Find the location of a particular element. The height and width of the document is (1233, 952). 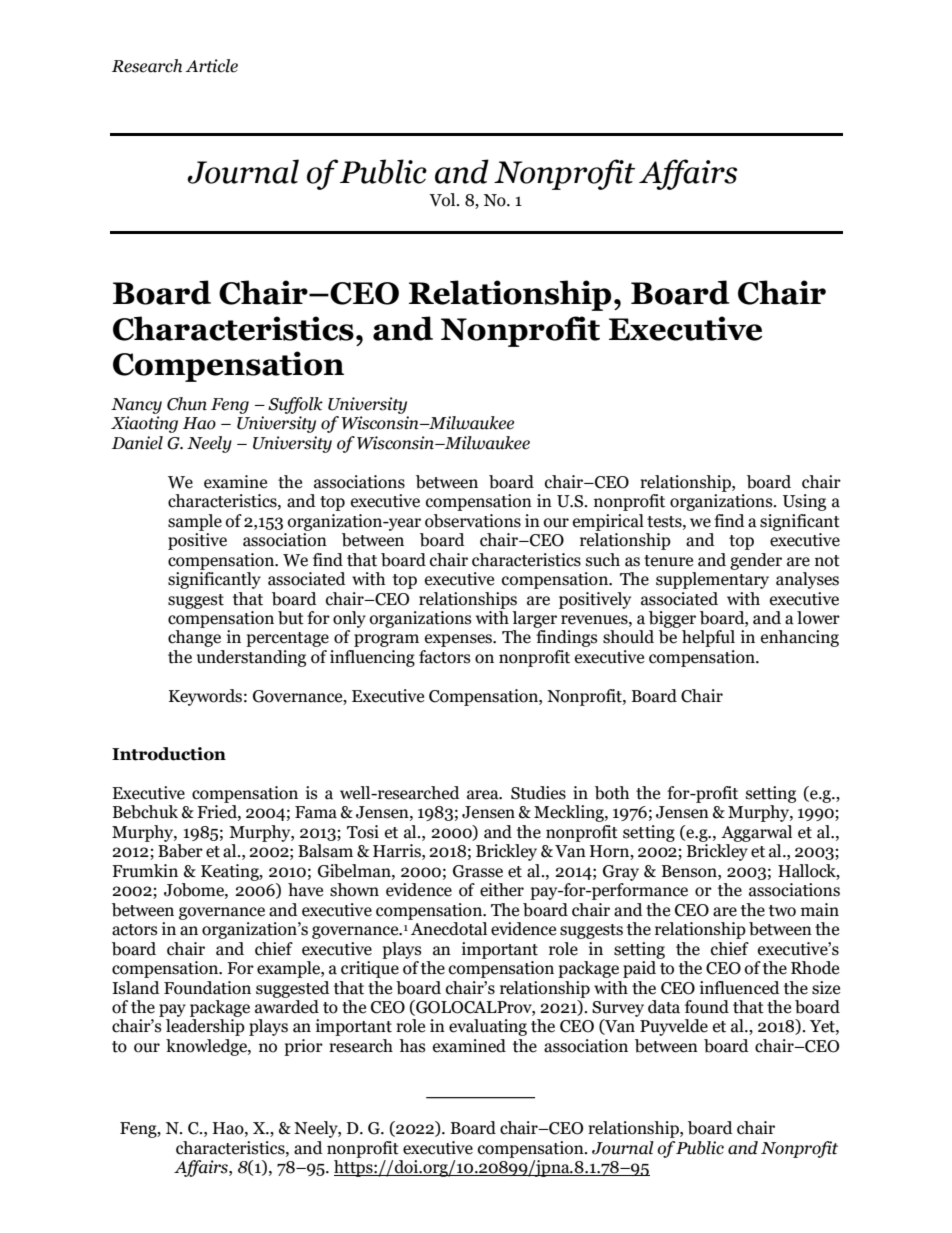

Chun is located at coordinates (187, 404).
